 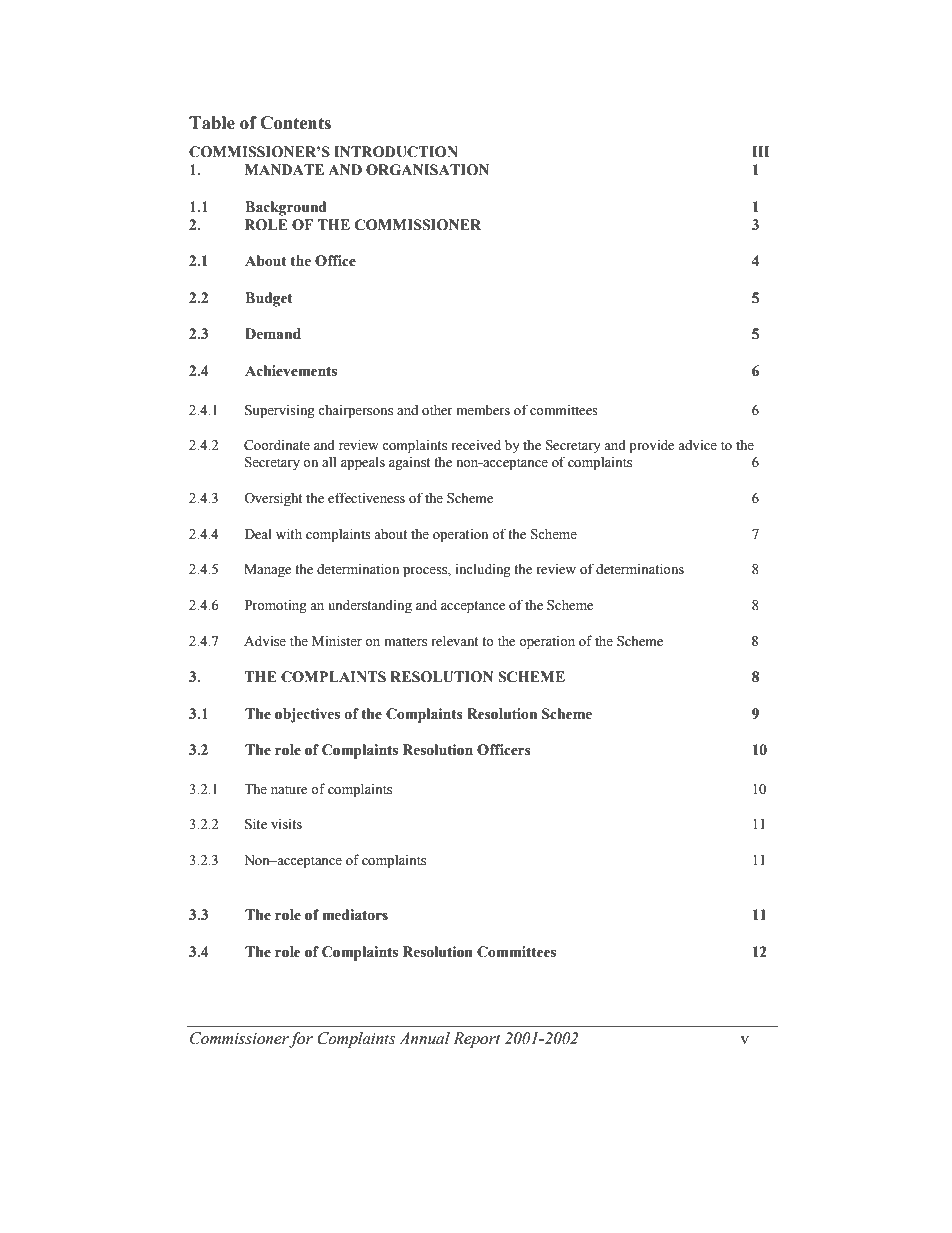 What do you see at coordinates (483, 570) in the screenshot?
I see `including` at bounding box center [483, 570].
